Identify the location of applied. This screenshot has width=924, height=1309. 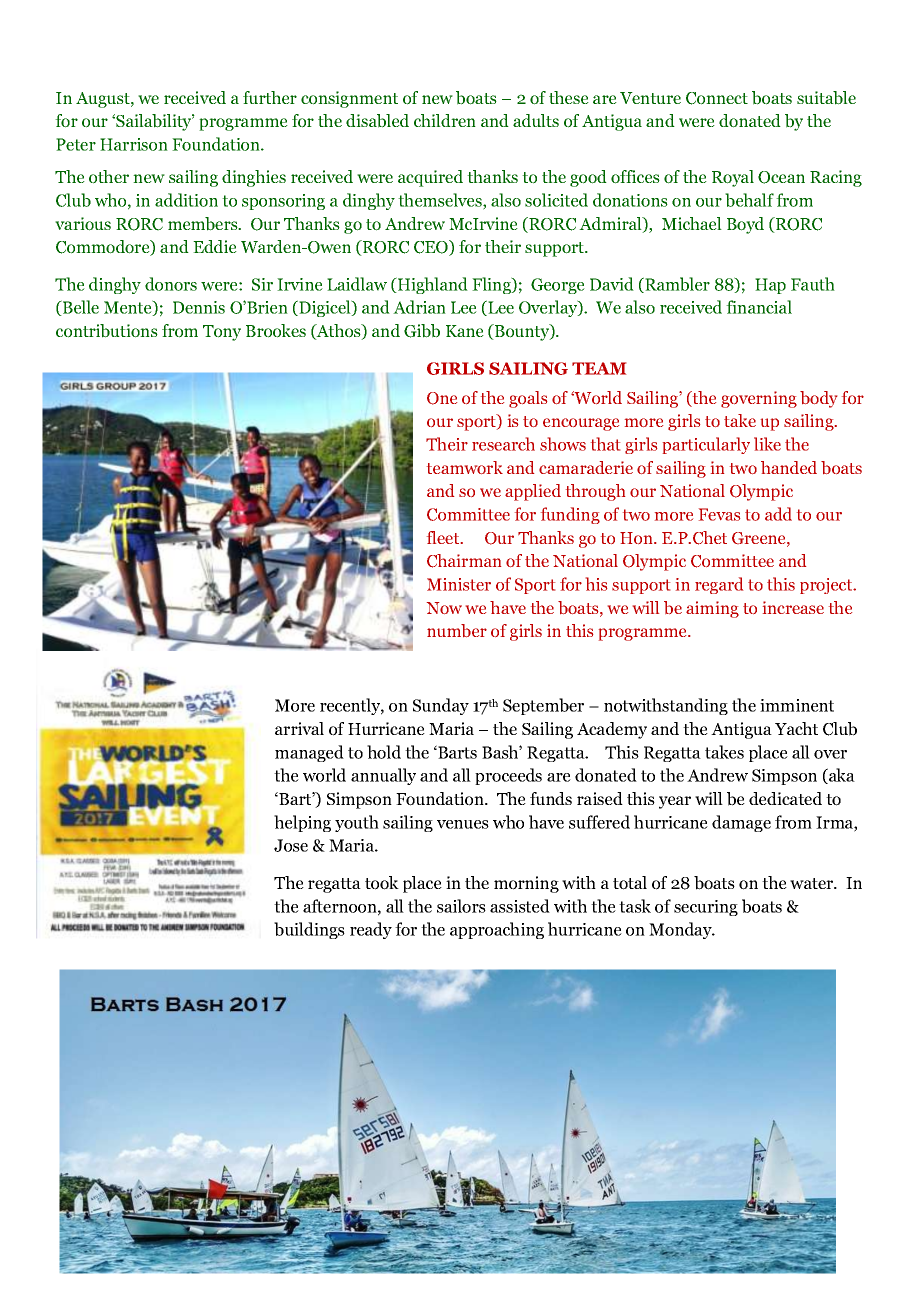
(533, 492).
